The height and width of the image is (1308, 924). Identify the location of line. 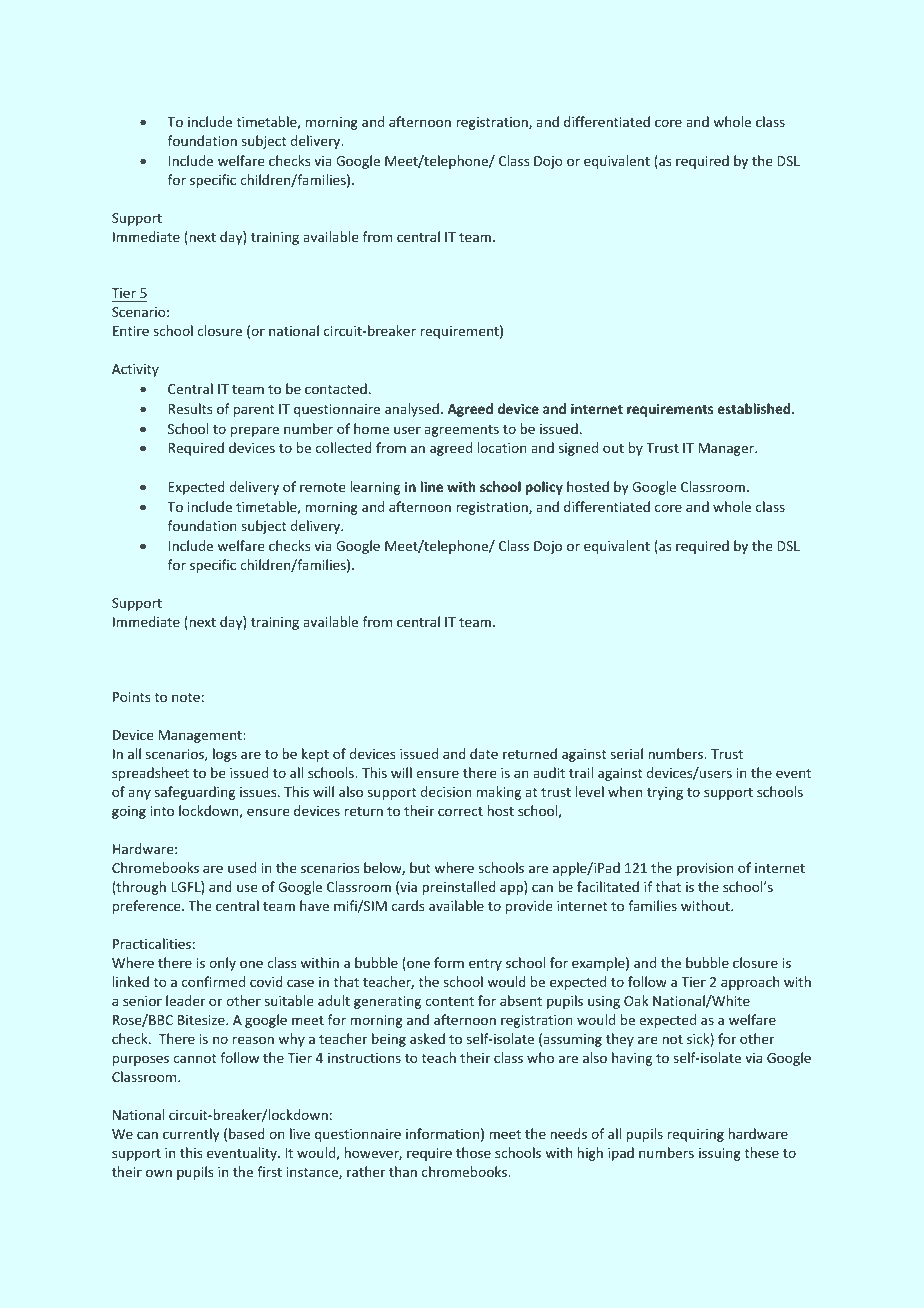
(431, 486).
